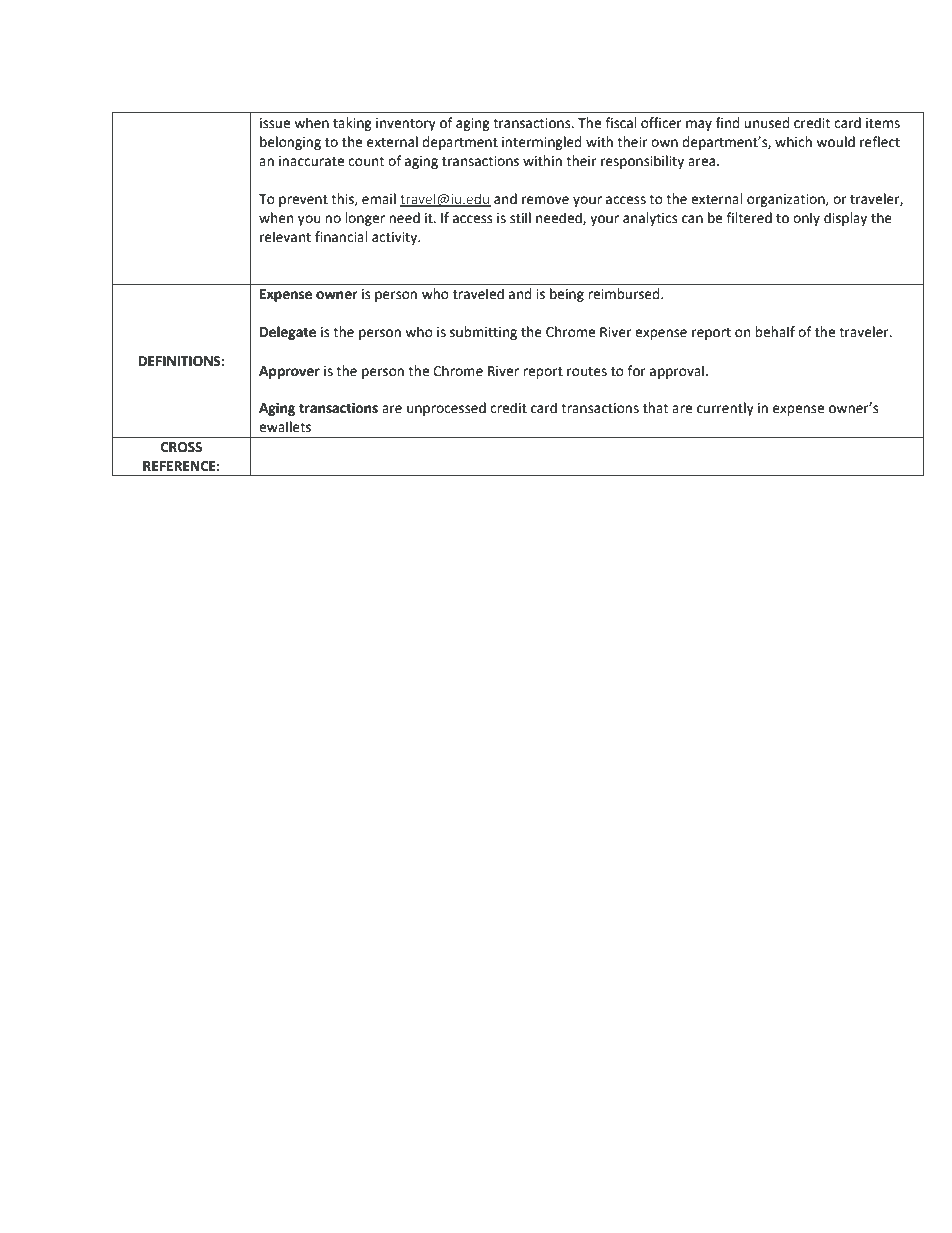  What do you see at coordinates (181, 447) in the document?
I see `CROSS` at bounding box center [181, 447].
